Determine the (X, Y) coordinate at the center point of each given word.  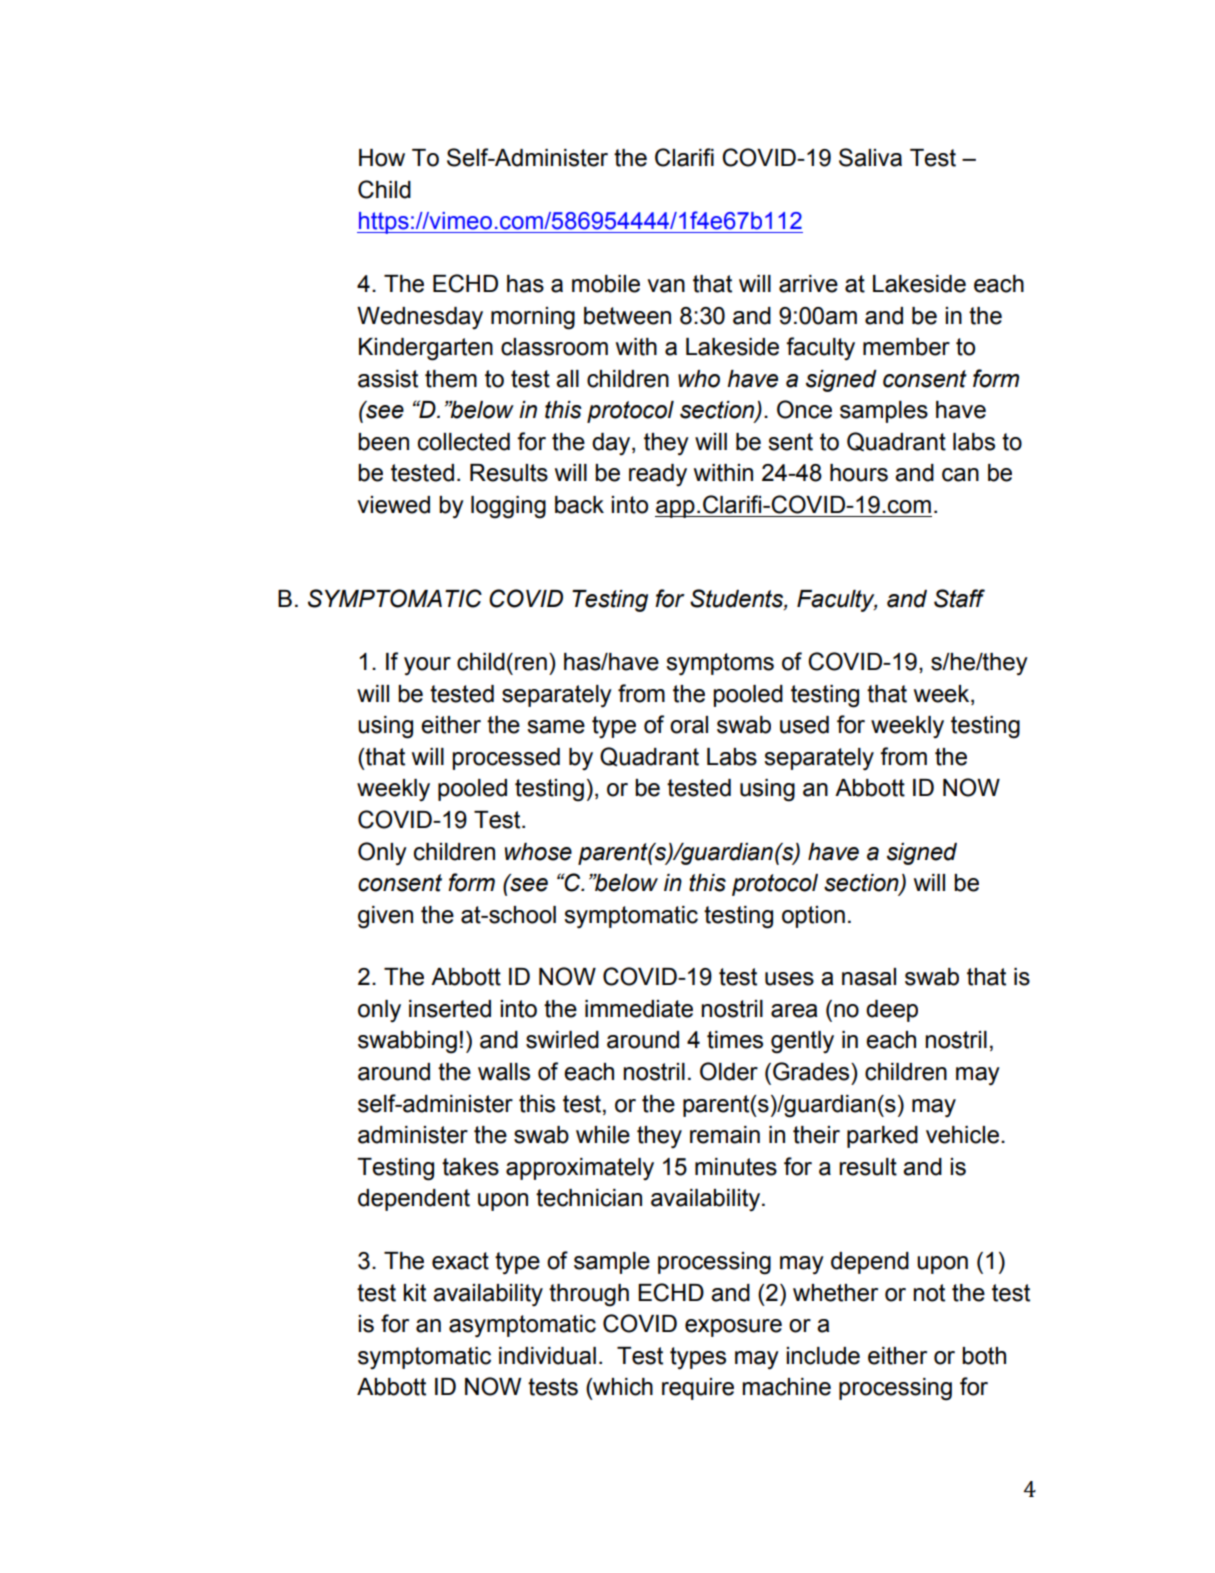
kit (414, 1293)
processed (506, 759)
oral (689, 725)
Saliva (870, 157)
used (804, 725)
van (666, 286)
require (698, 1389)
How (382, 158)
